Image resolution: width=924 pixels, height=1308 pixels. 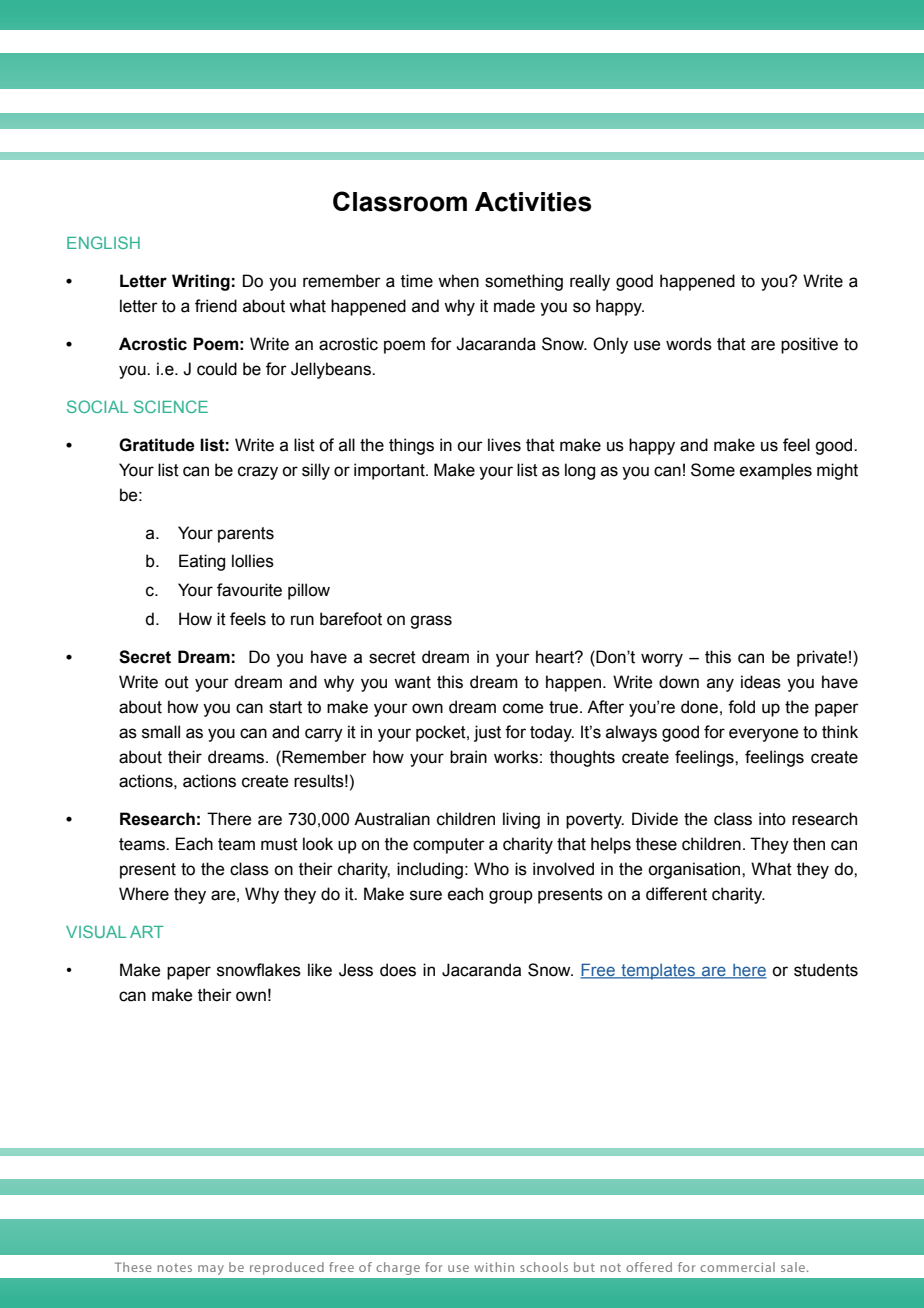 I want to click on Eating, so click(x=202, y=562).
